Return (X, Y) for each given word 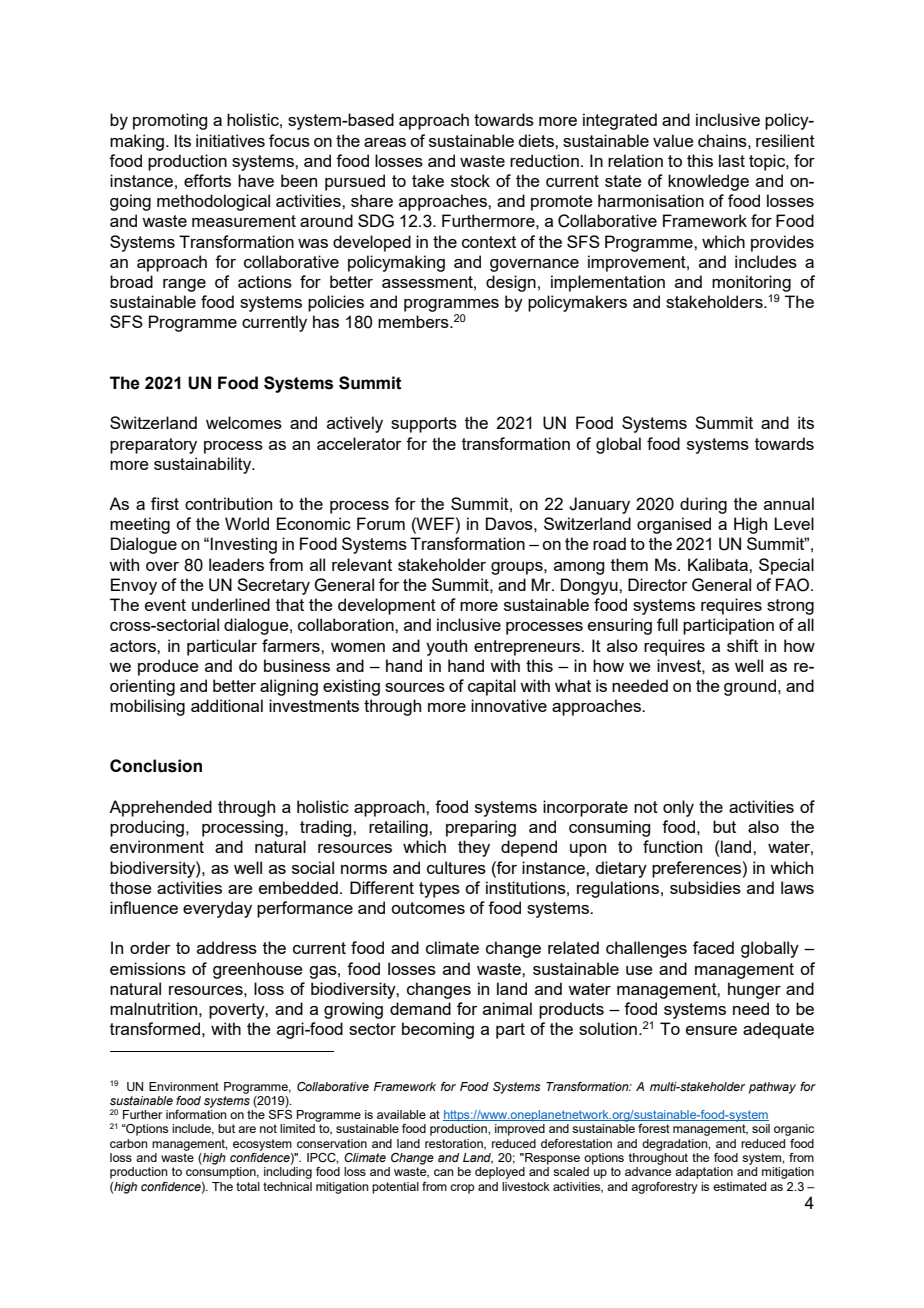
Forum (381, 523)
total (248, 1186)
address (227, 947)
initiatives (230, 140)
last (732, 160)
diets (537, 140)
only (678, 808)
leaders (236, 564)
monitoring (751, 283)
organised (674, 525)
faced (713, 947)
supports (424, 425)
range (184, 285)
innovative (509, 705)
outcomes (428, 908)
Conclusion (156, 766)
